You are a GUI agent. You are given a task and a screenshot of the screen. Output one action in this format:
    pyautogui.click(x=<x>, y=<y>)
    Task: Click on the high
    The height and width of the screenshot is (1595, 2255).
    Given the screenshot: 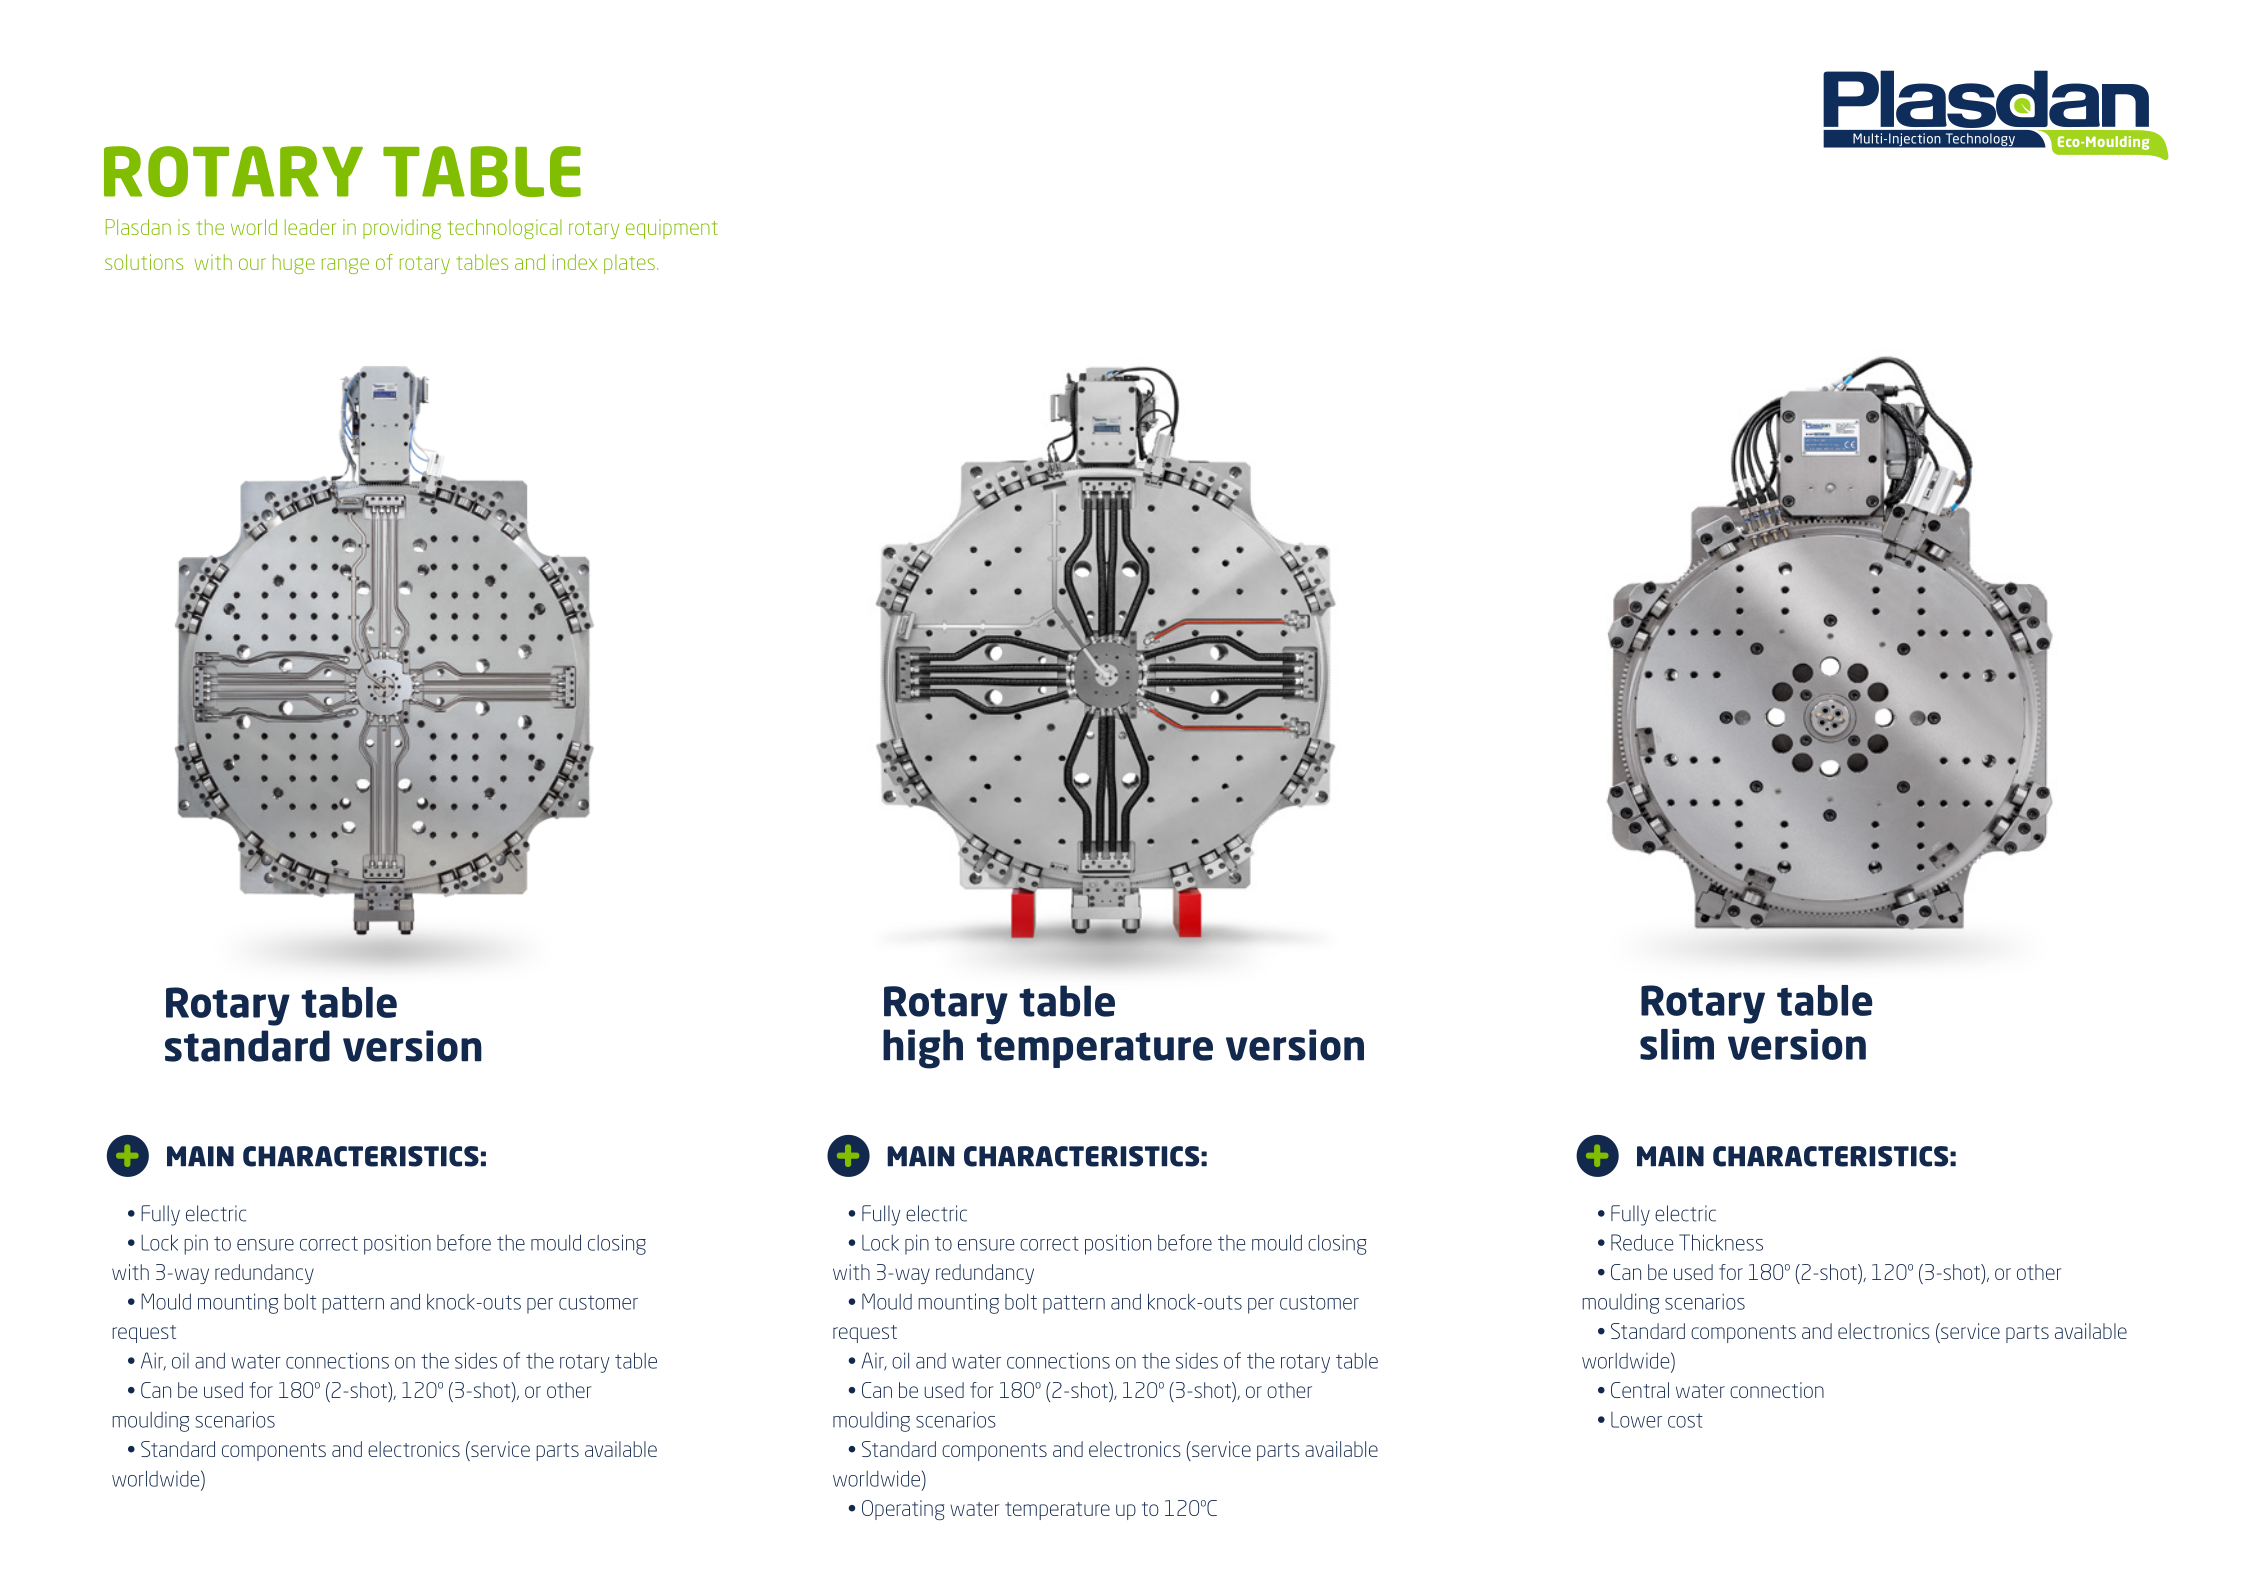 What is the action you would take?
    pyautogui.click(x=923, y=1049)
